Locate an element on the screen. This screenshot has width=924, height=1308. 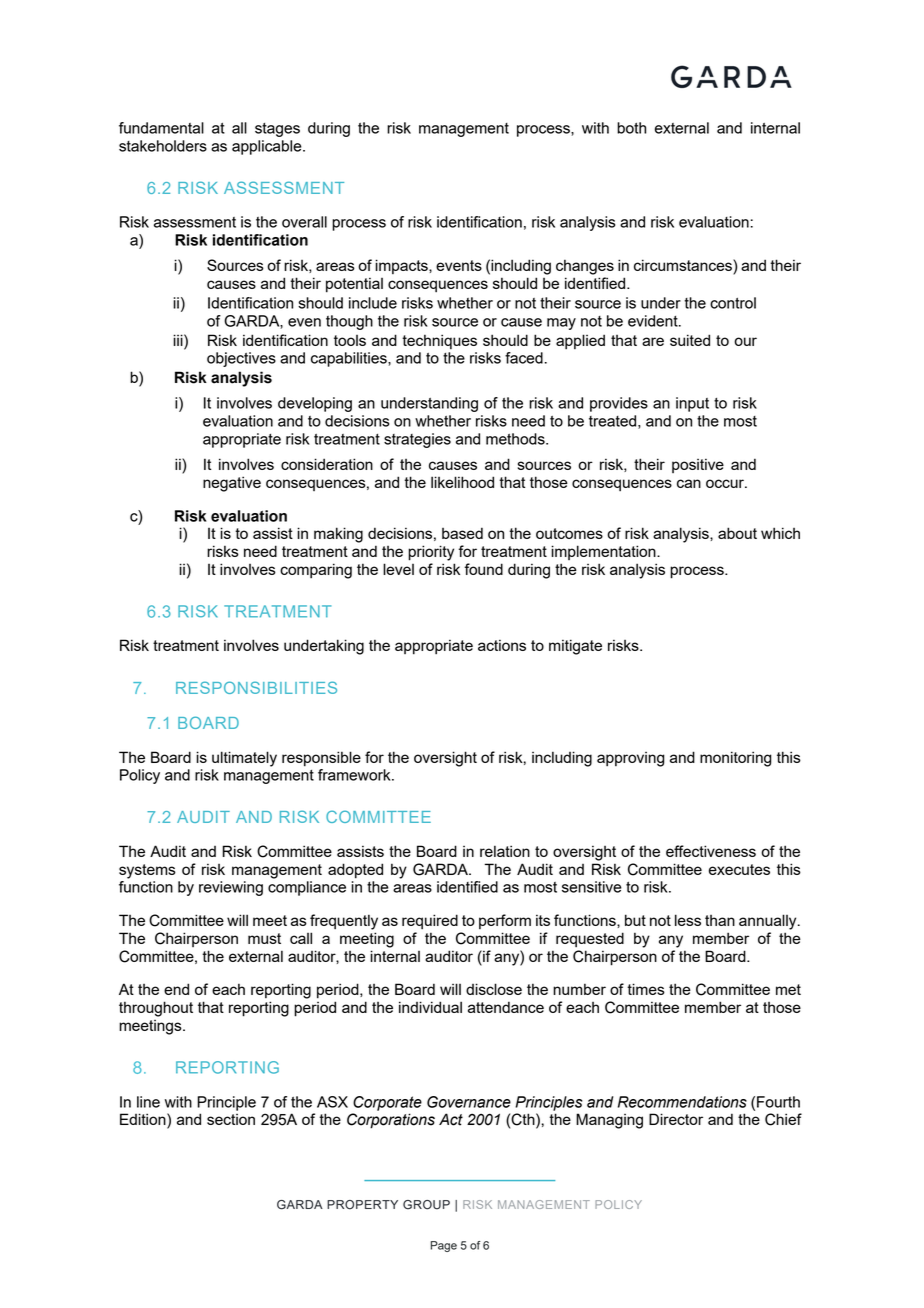
Director is located at coordinates (676, 1119).
